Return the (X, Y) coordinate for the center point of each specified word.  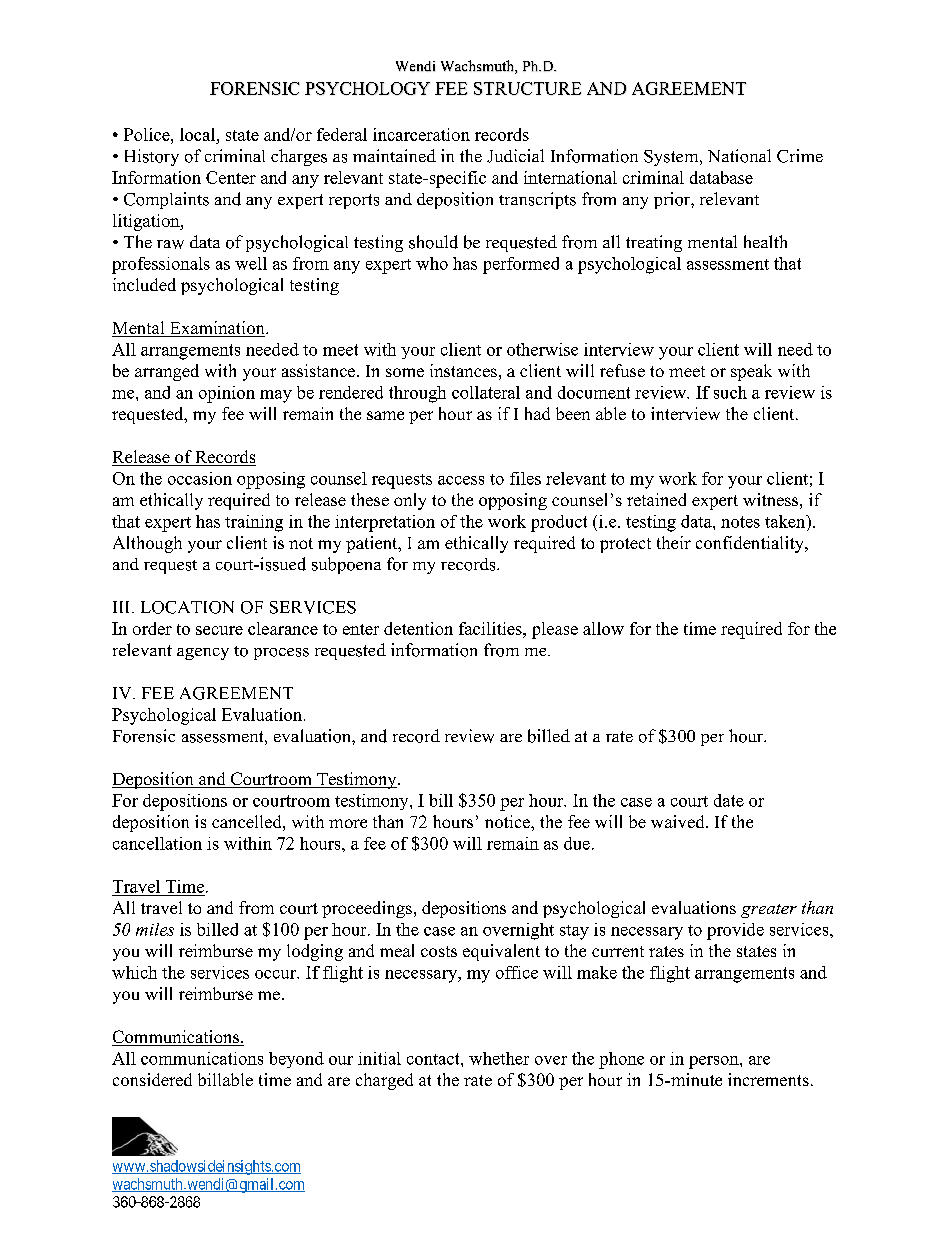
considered (152, 1079)
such (730, 392)
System (672, 158)
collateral (486, 392)
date (729, 800)
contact (434, 1059)
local (197, 134)
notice (508, 821)
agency (203, 654)
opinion (227, 394)
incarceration (421, 134)
